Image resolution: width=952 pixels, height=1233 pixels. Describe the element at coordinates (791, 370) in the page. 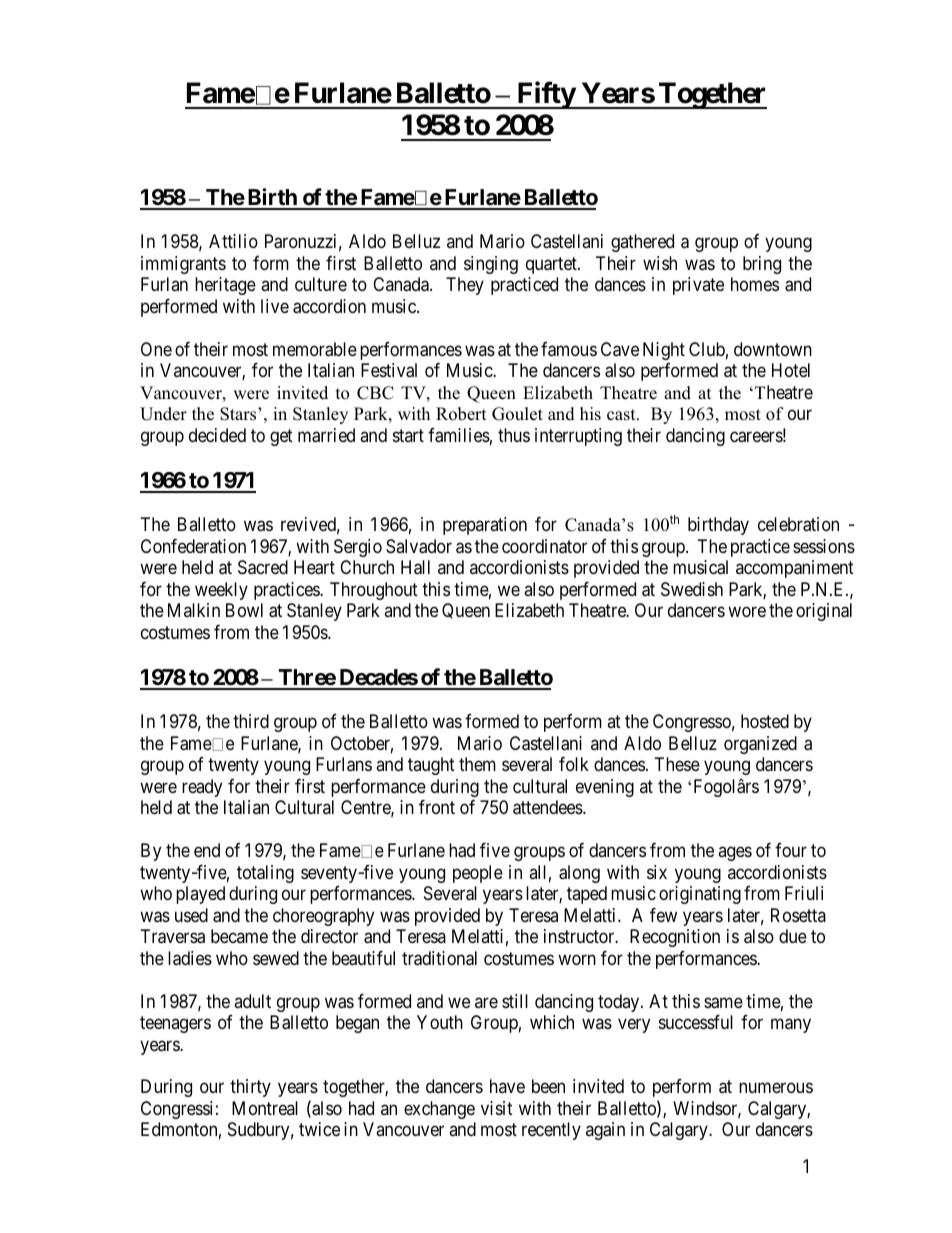

I see `Hotel` at that location.
